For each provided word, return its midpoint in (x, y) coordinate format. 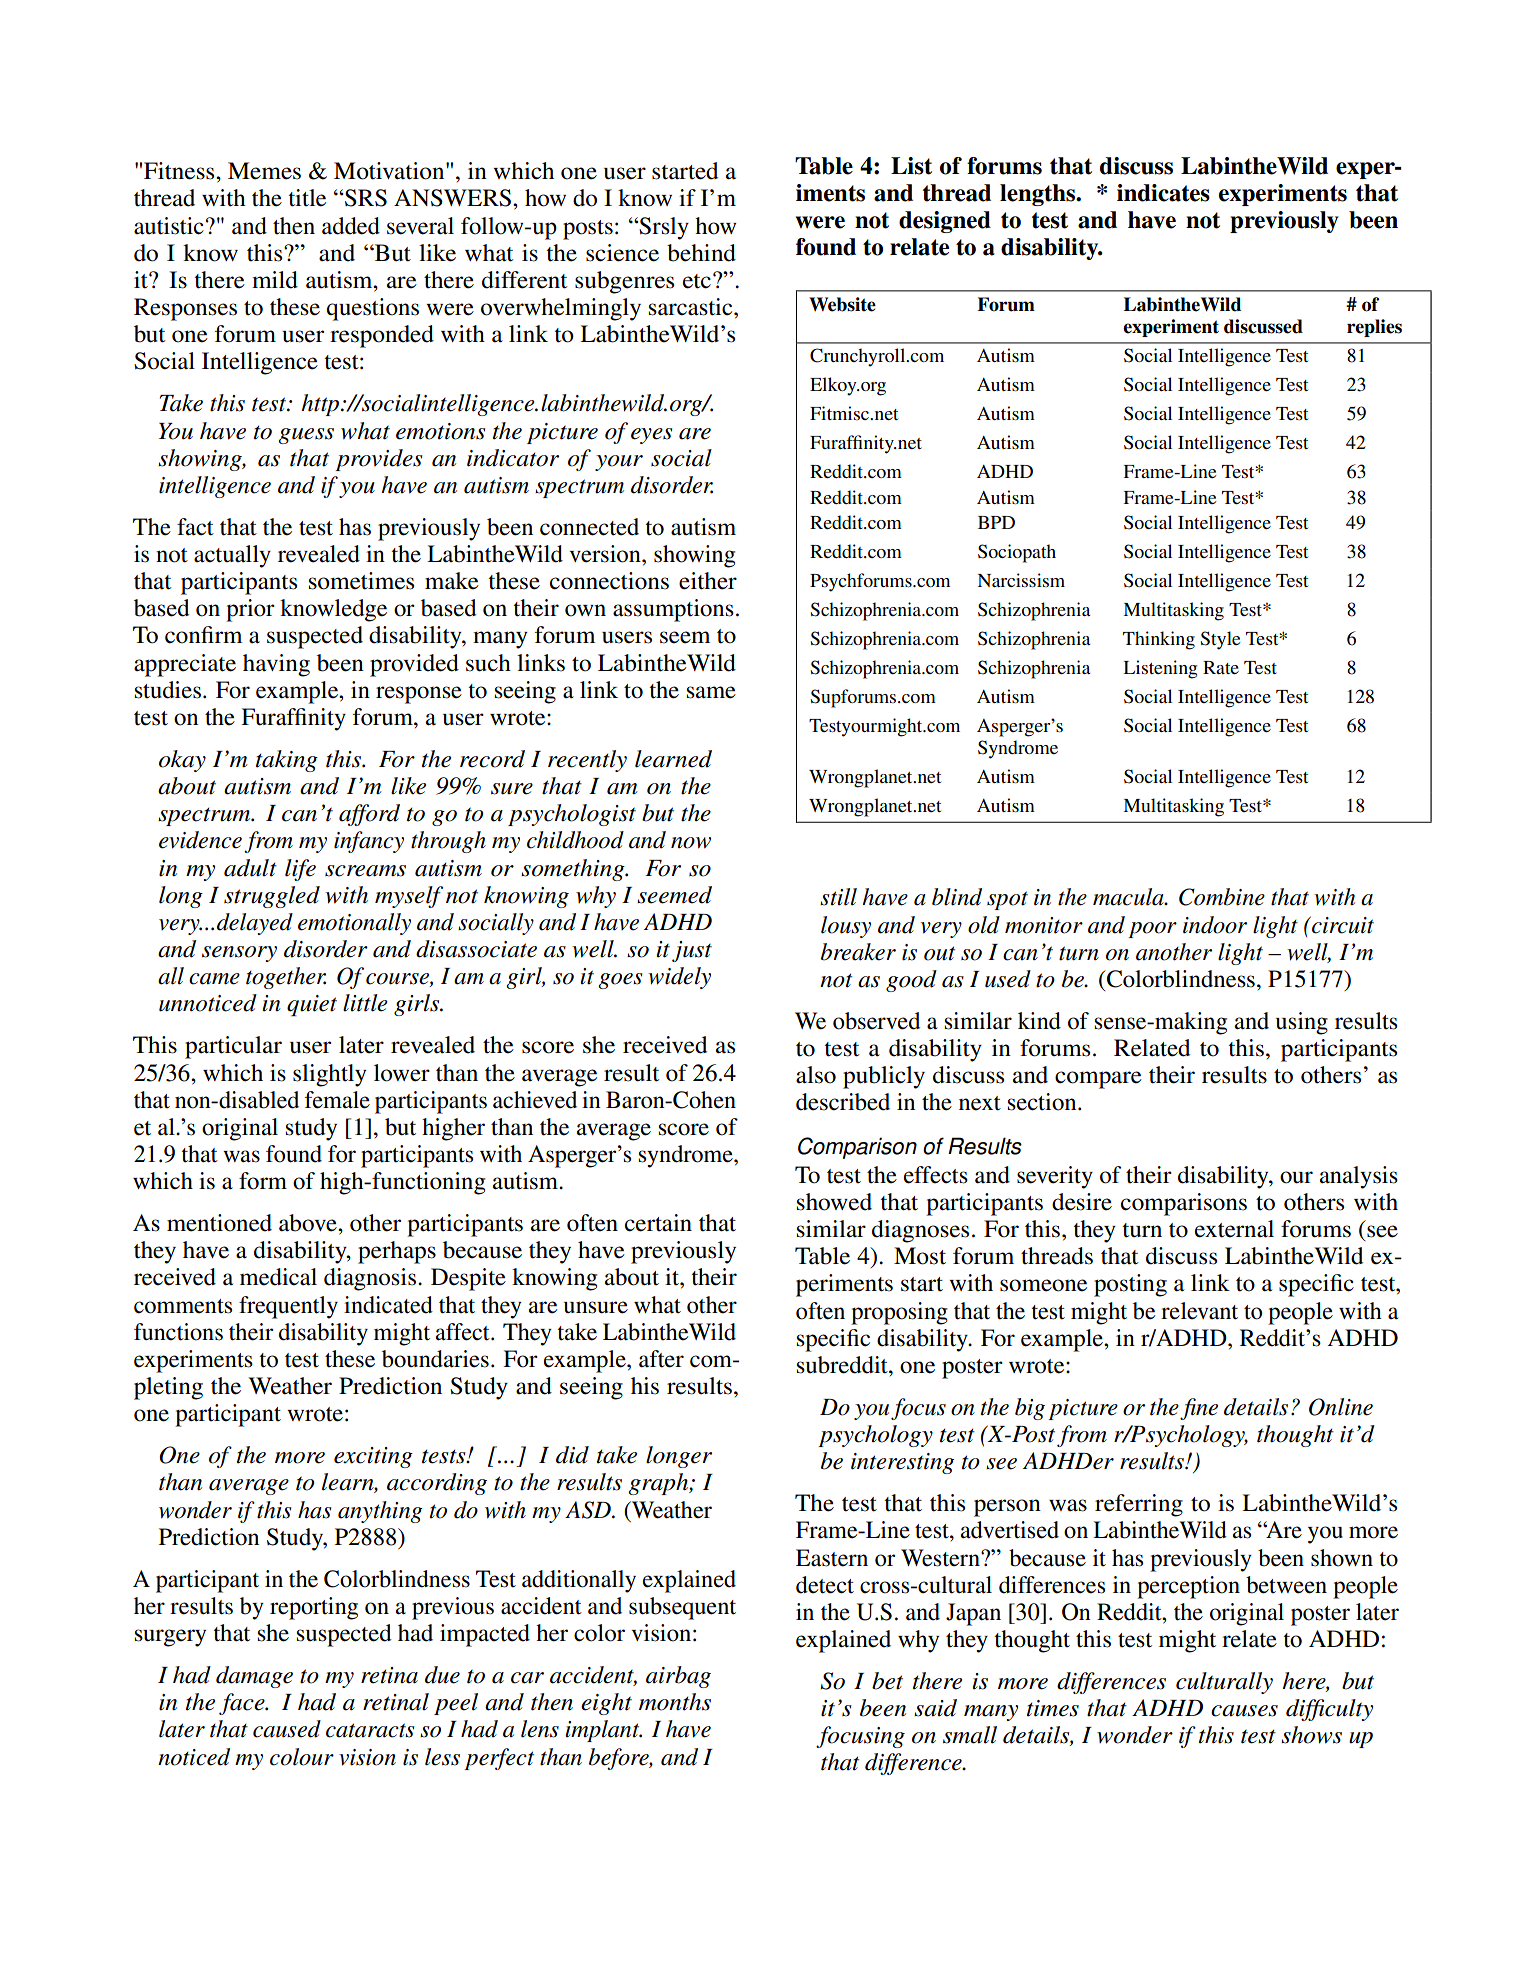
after (661, 1359)
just (692, 951)
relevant (1199, 1311)
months (675, 1702)
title (307, 198)
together (286, 978)
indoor (1215, 925)
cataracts (370, 1730)
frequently (288, 1307)
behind (701, 253)
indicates (1163, 193)
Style (1220, 640)
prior (250, 610)
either (708, 581)
